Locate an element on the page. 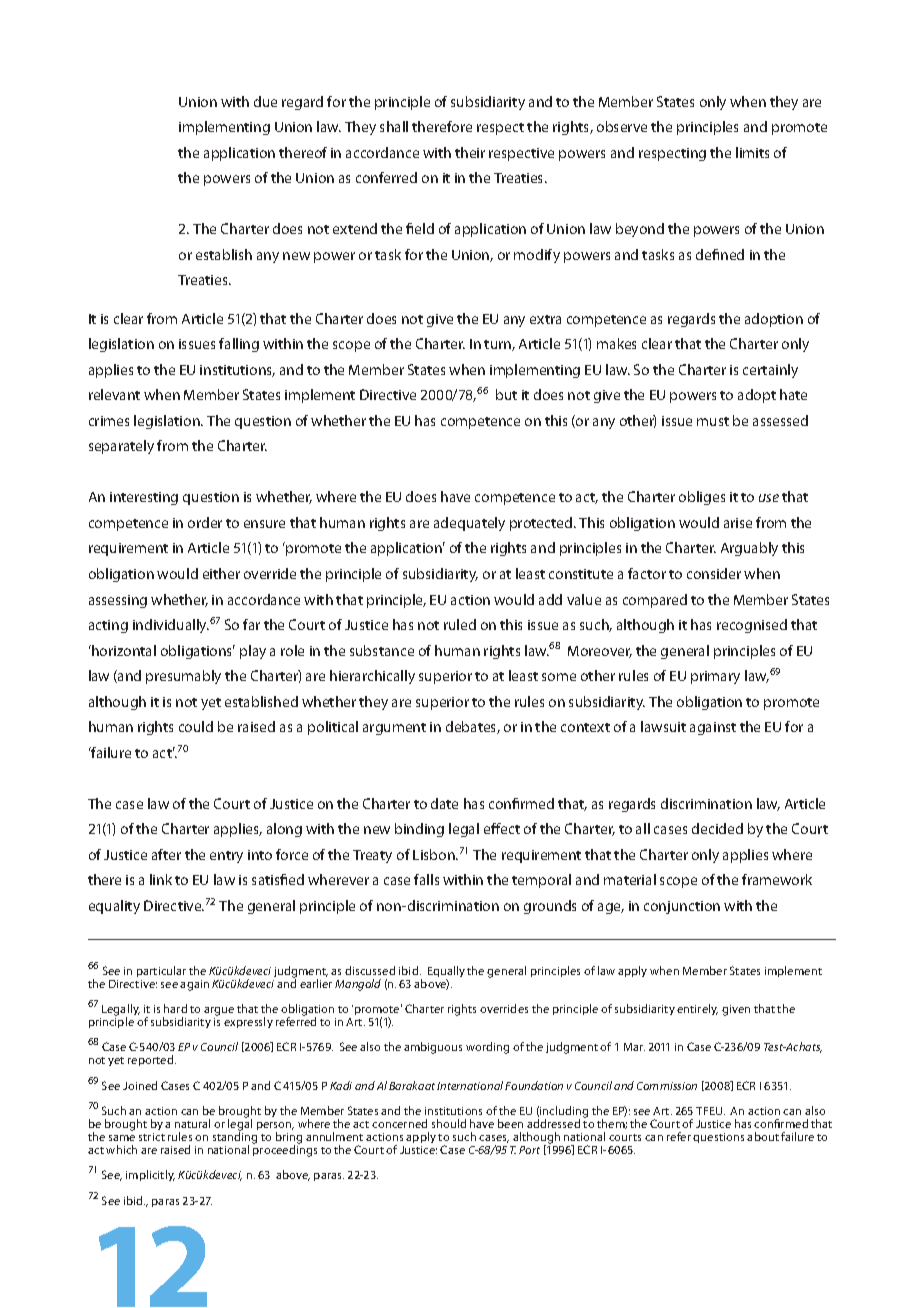  ruled is located at coordinates (460, 624).
